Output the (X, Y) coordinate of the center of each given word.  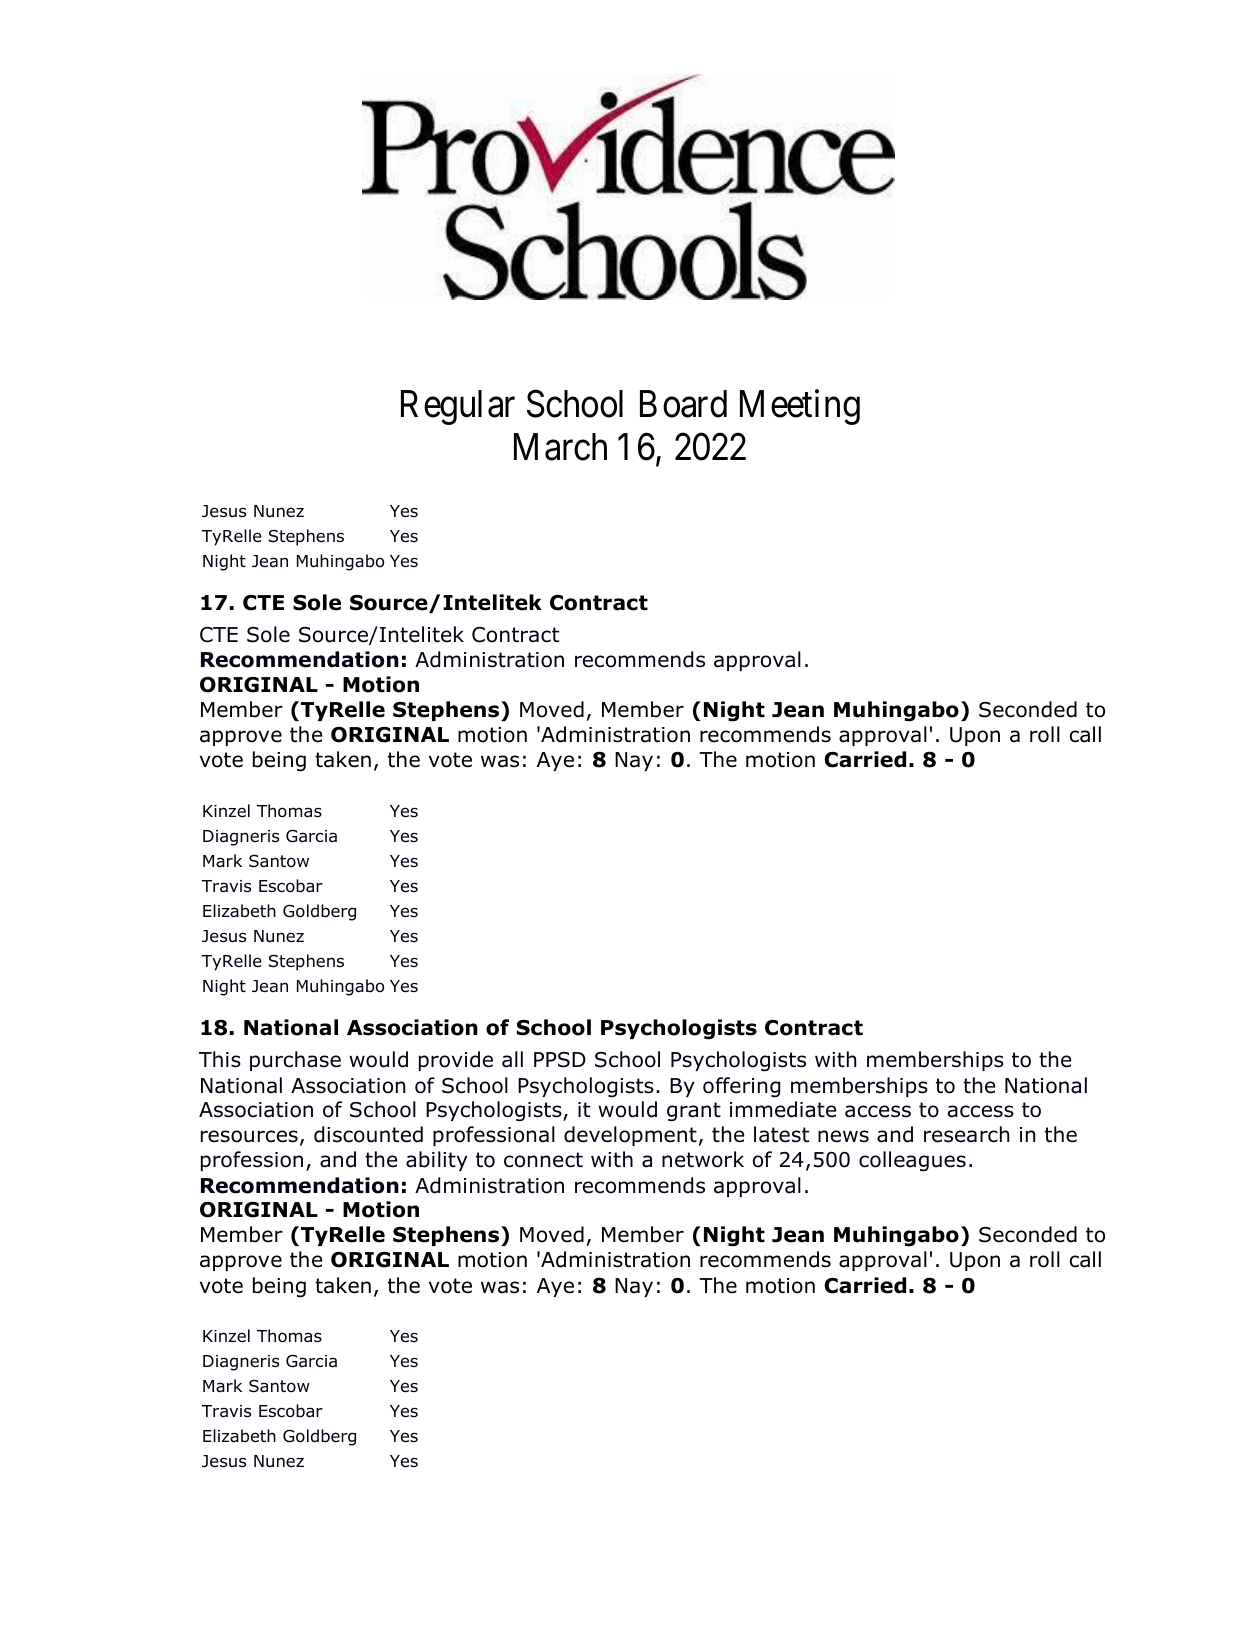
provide (456, 1061)
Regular (458, 407)
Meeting (800, 407)
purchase (295, 1061)
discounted (368, 1134)
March (560, 447)
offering (741, 1087)
